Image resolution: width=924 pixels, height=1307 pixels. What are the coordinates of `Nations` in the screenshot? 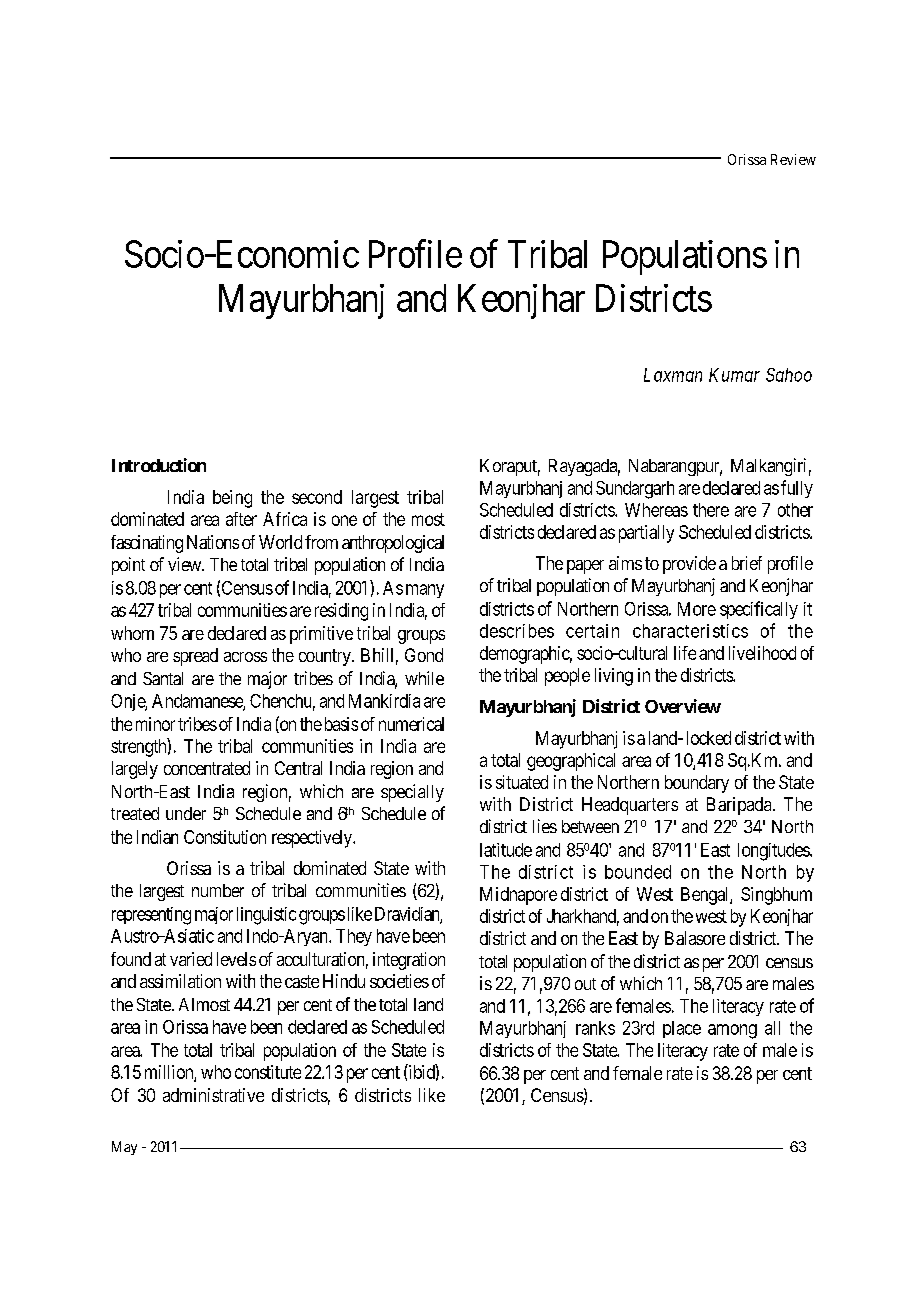 It's located at (213, 542).
